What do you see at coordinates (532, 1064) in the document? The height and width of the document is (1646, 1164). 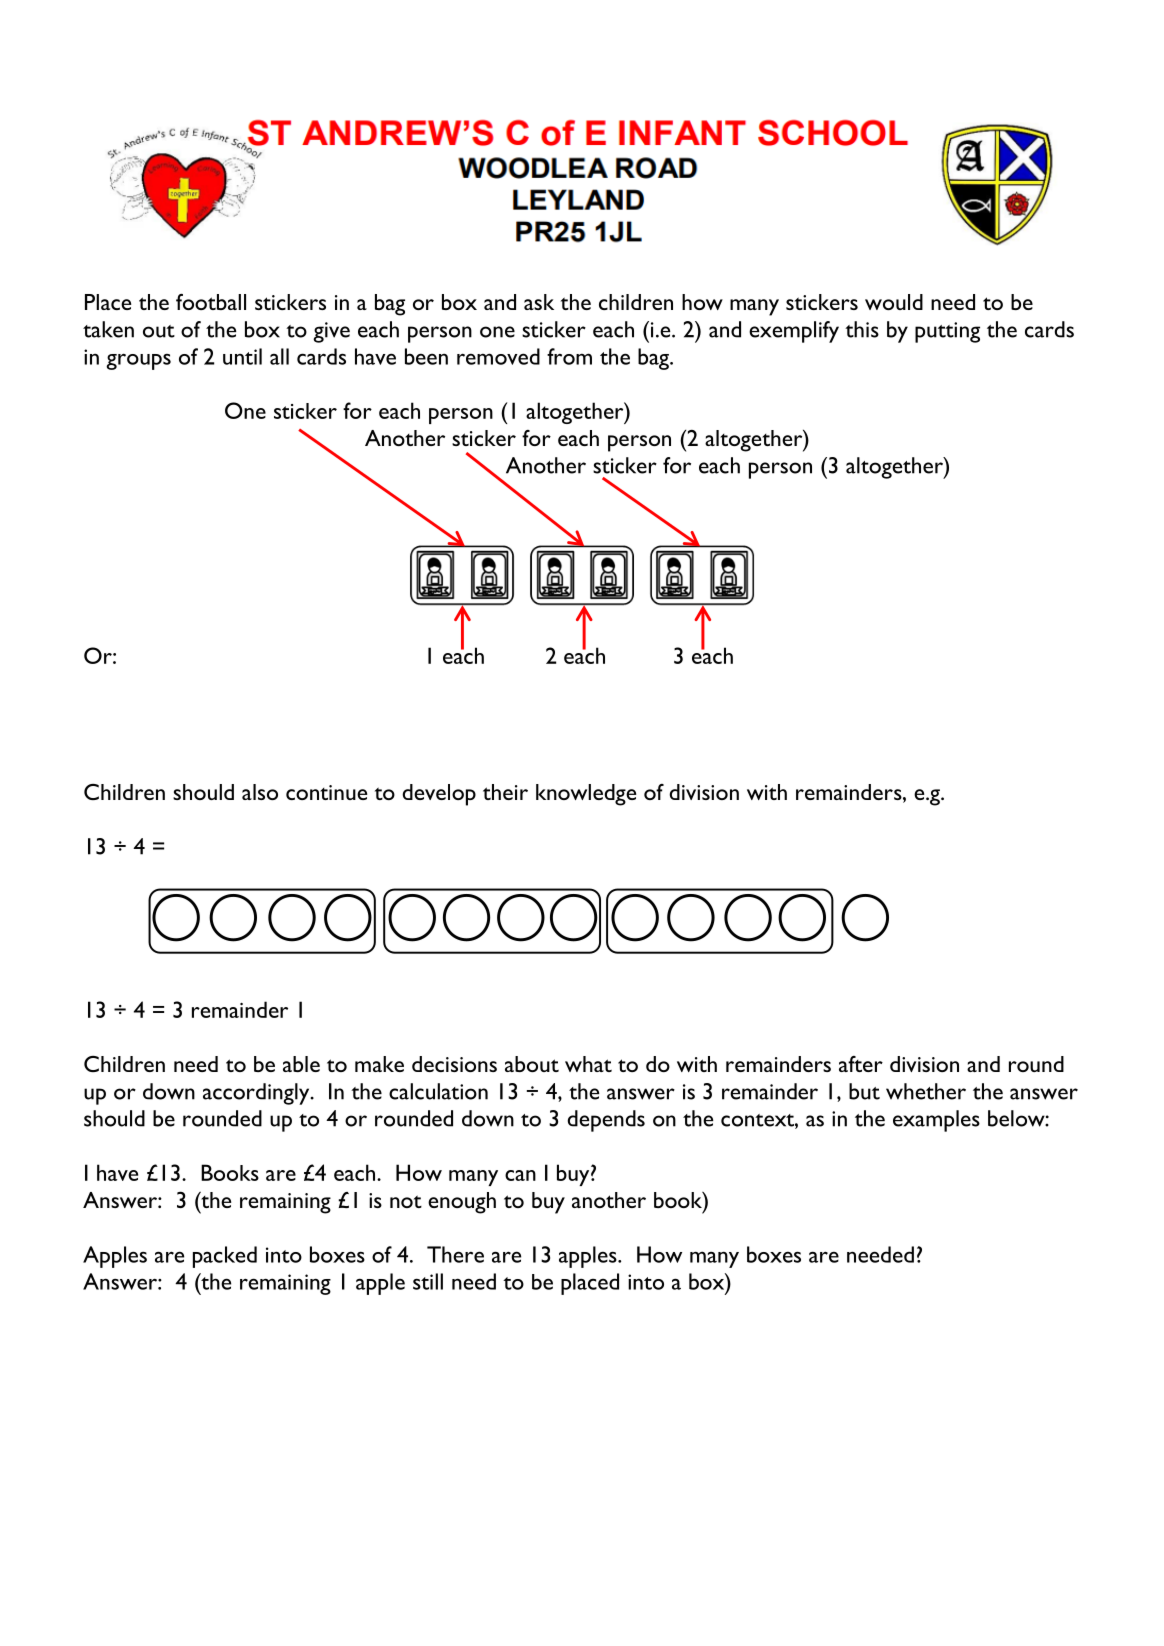 I see `about` at bounding box center [532, 1064].
